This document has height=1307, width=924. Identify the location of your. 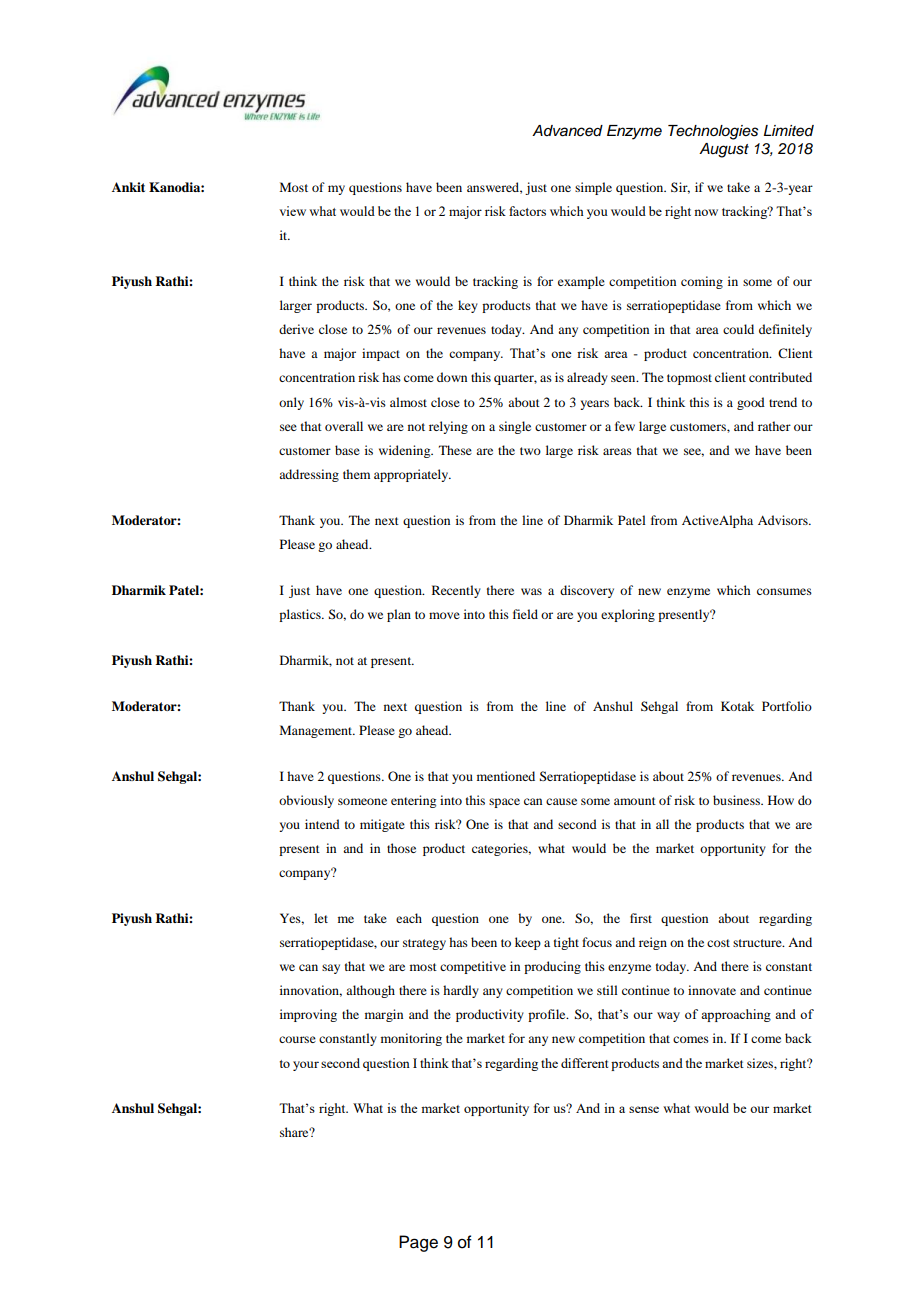
(306, 1066).
